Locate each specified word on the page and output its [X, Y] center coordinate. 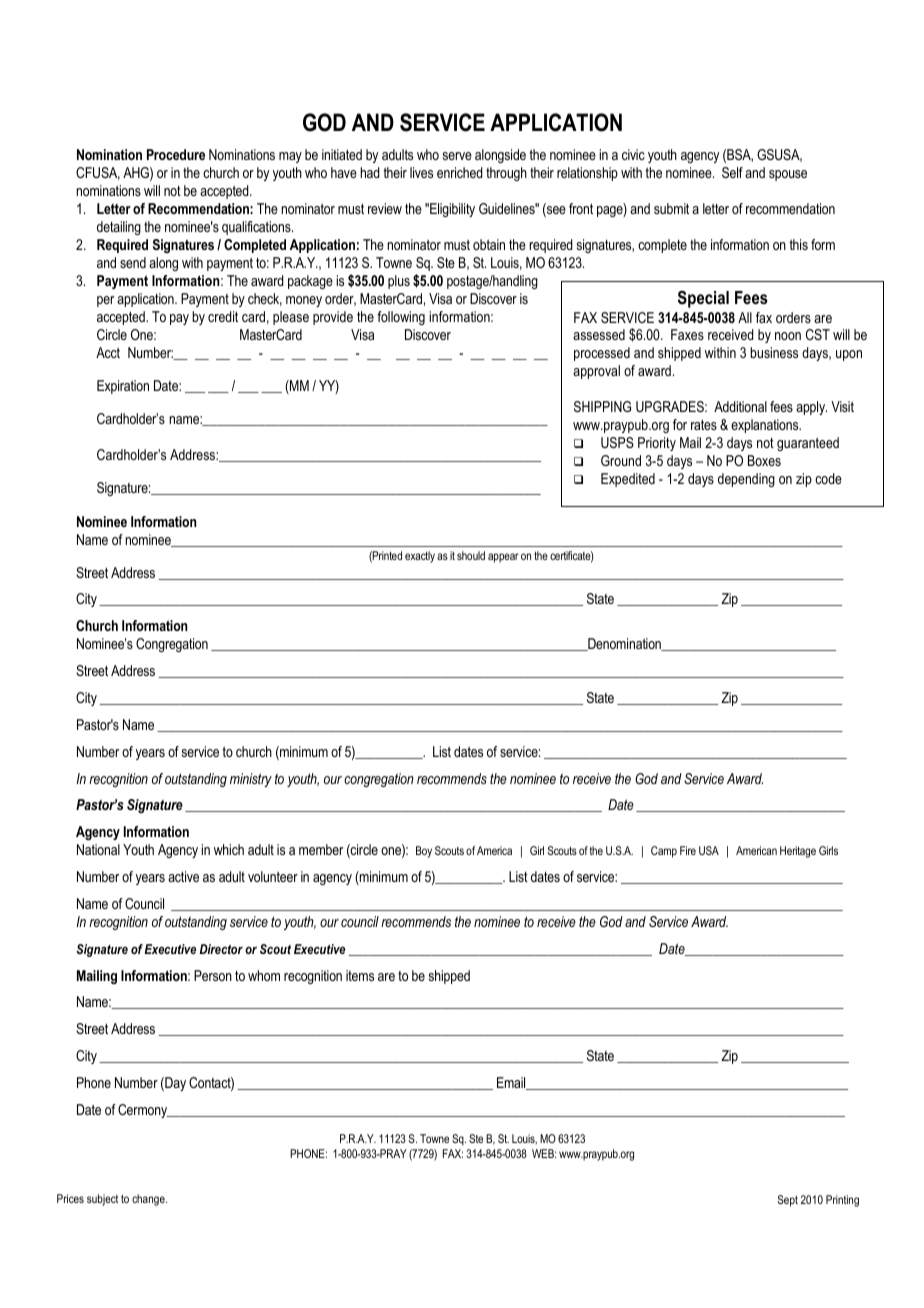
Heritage [798, 852]
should [471, 555]
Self [732, 172]
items [360, 975]
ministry [251, 780]
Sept [788, 1201]
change [149, 1200]
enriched [460, 172]
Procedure [176, 154]
